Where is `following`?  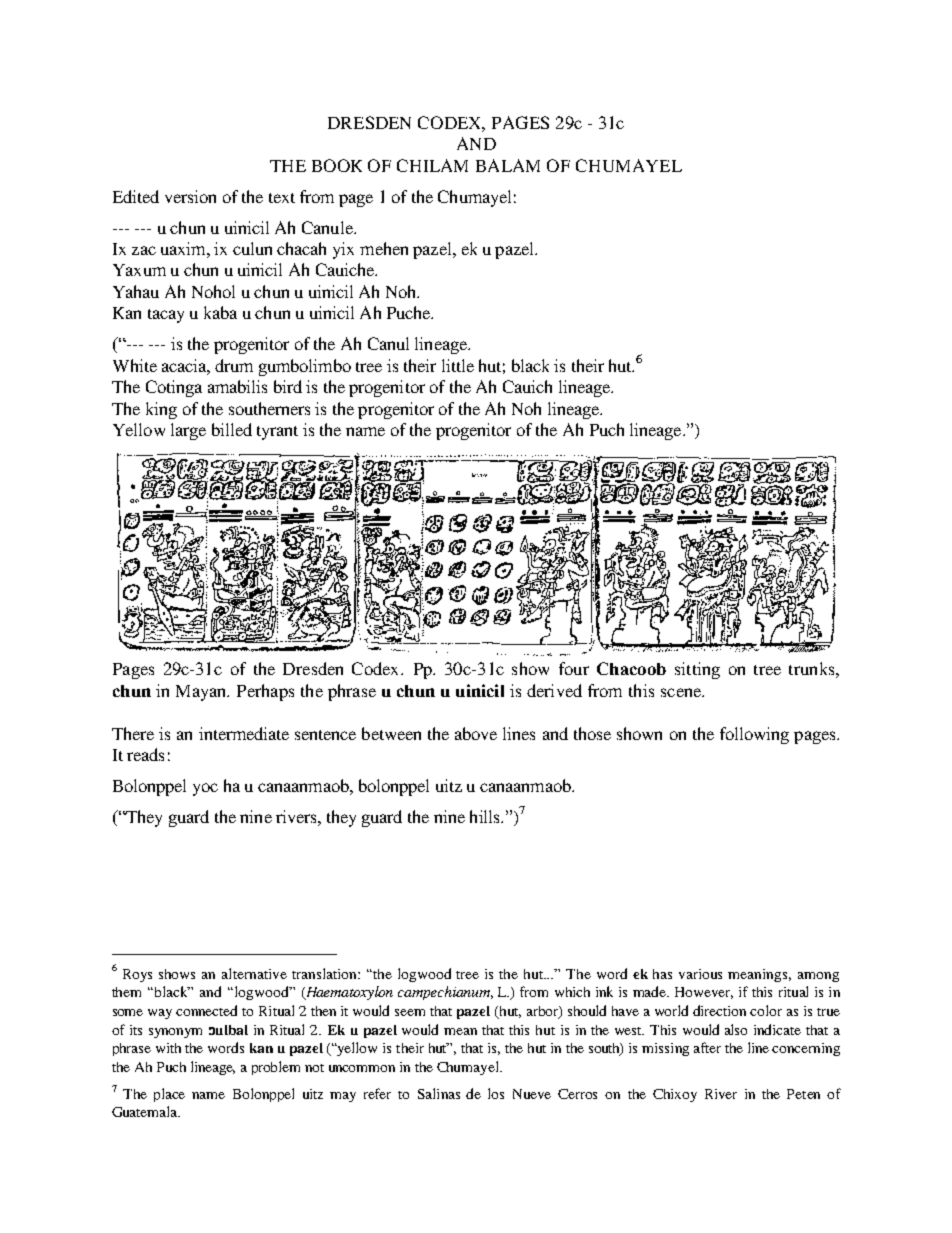 following is located at coordinates (754, 735).
